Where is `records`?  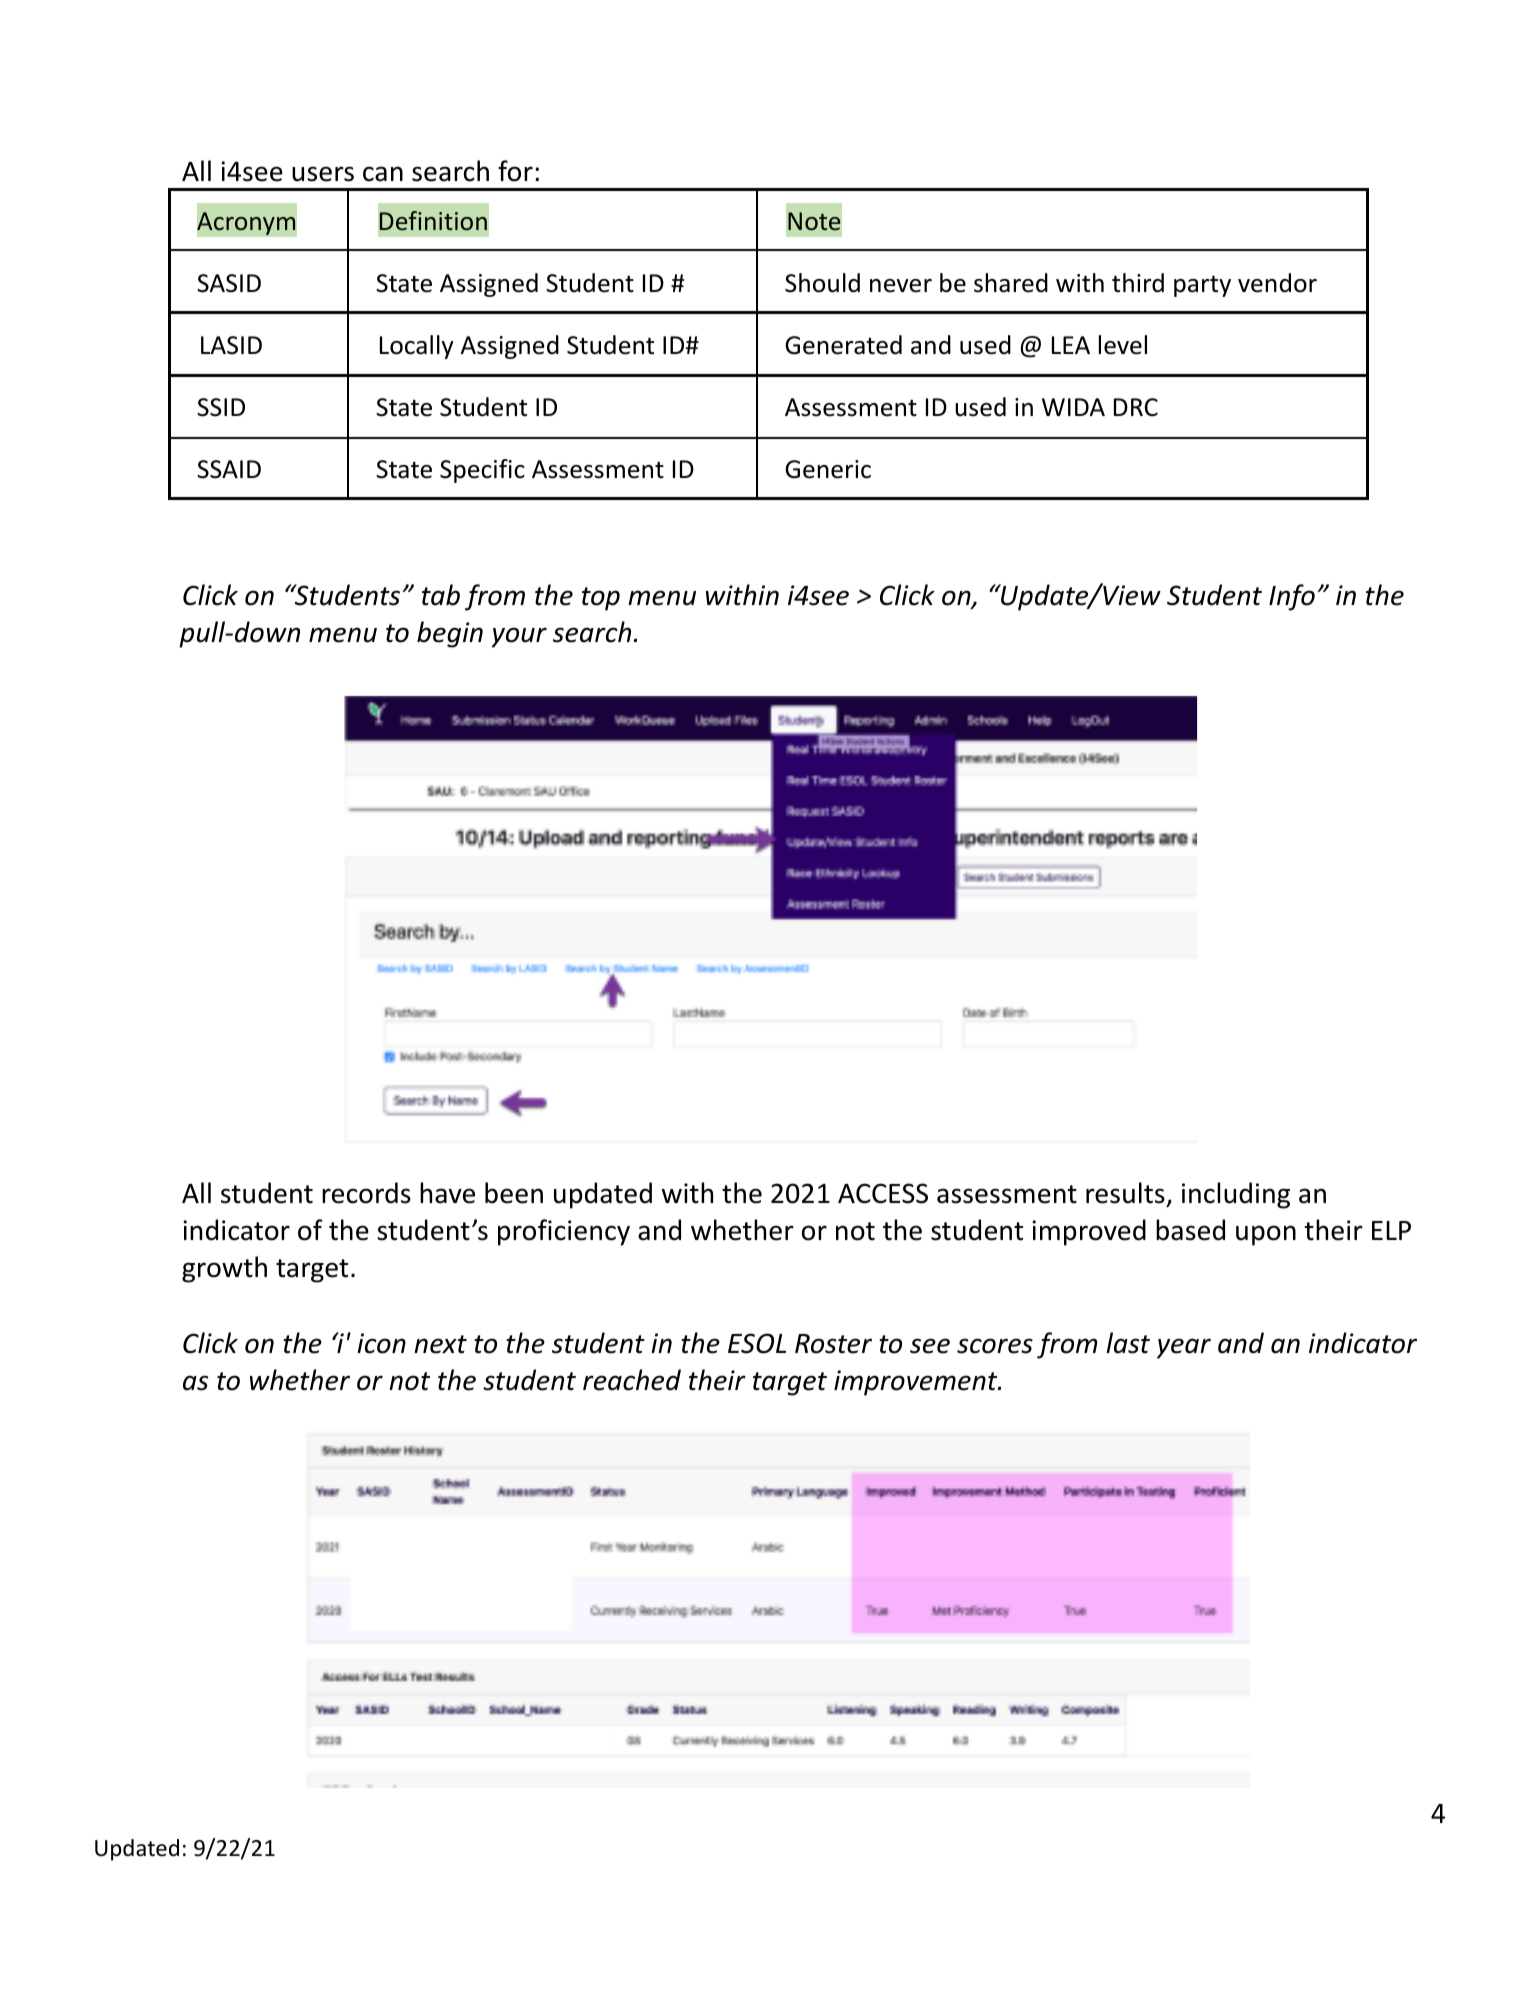 records is located at coordinates (366, 1193).
